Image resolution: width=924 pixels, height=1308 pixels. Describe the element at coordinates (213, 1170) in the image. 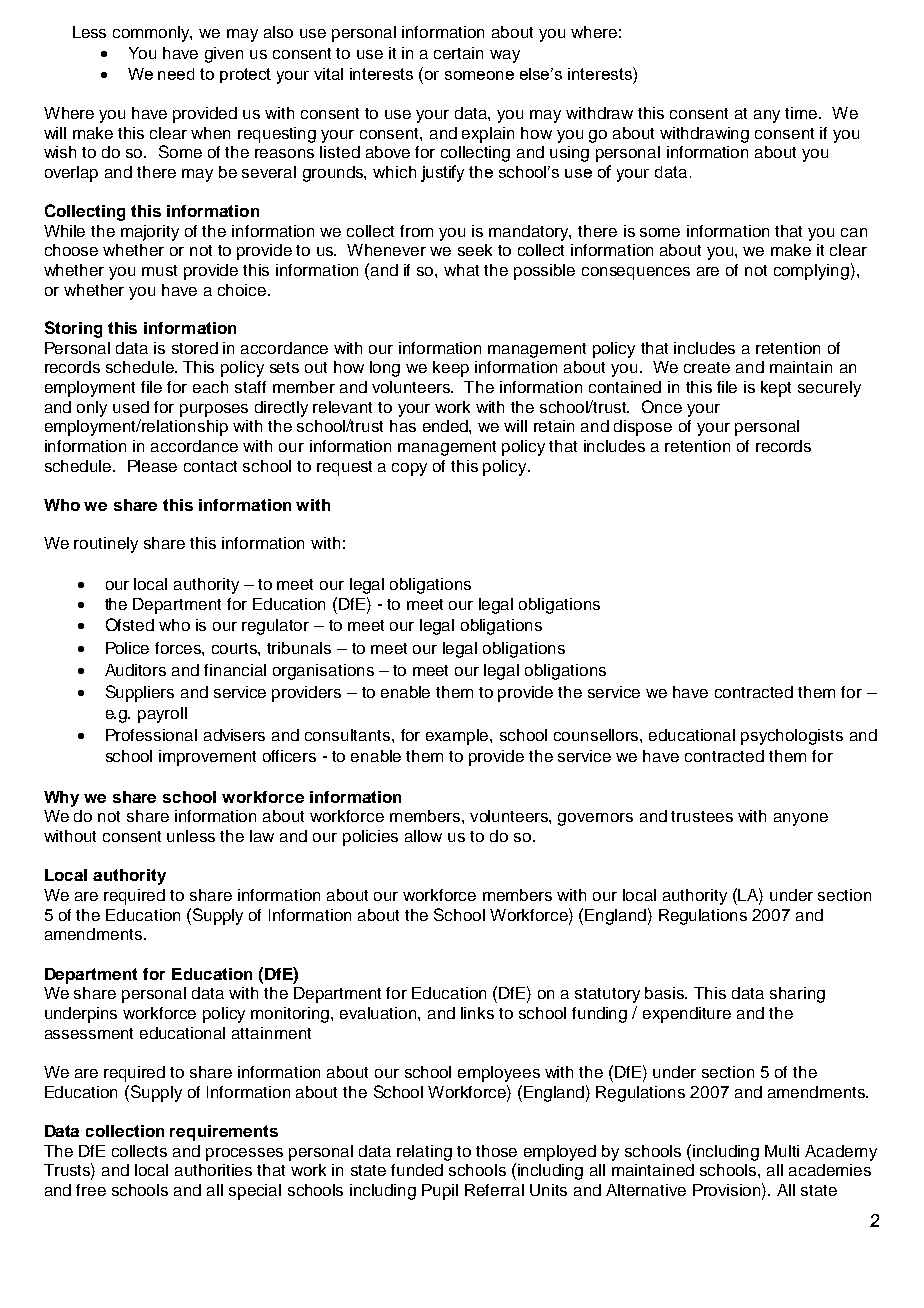

I see `authorities` at that location.
